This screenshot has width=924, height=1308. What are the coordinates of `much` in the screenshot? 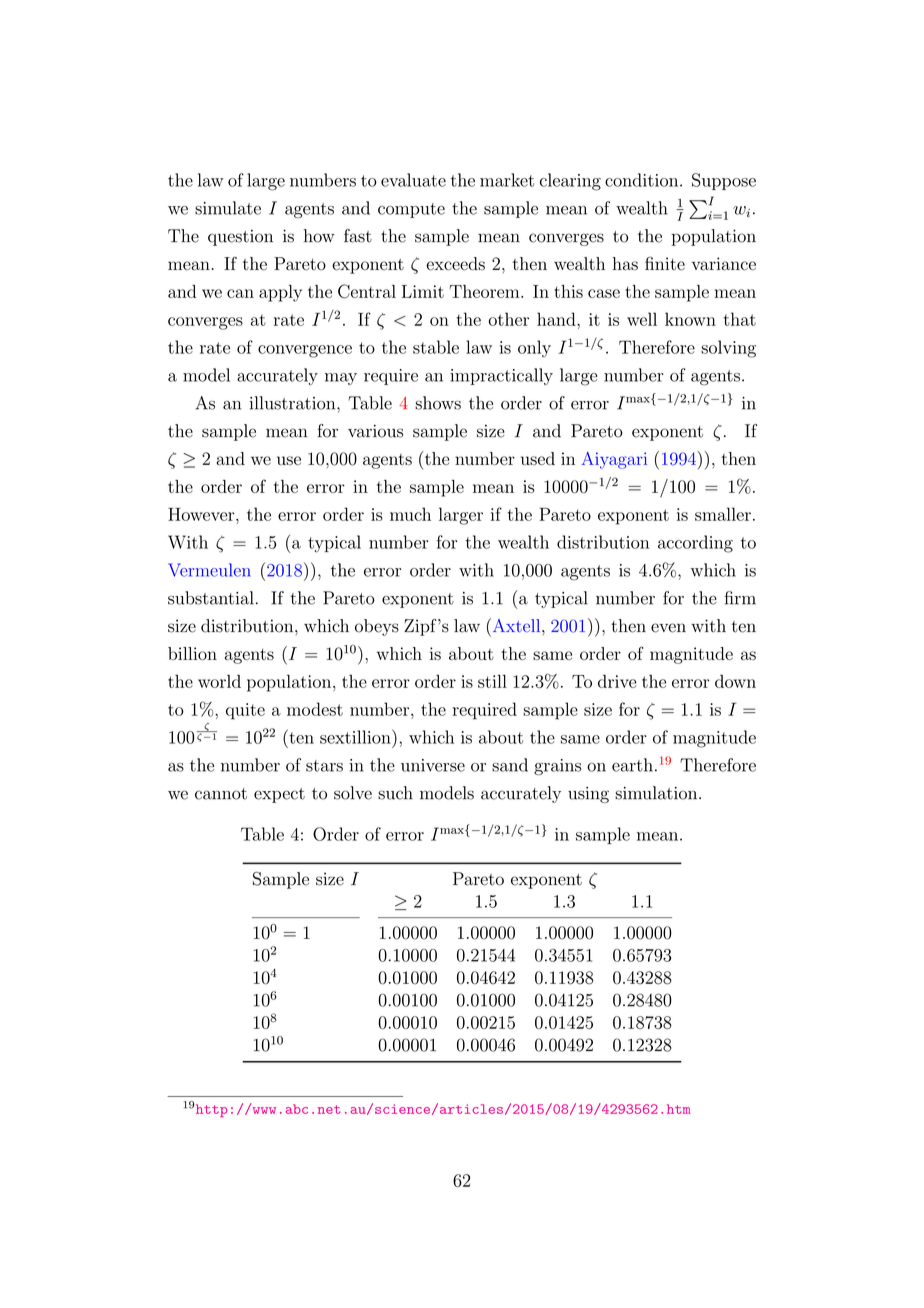 It's located at (410, 514).
